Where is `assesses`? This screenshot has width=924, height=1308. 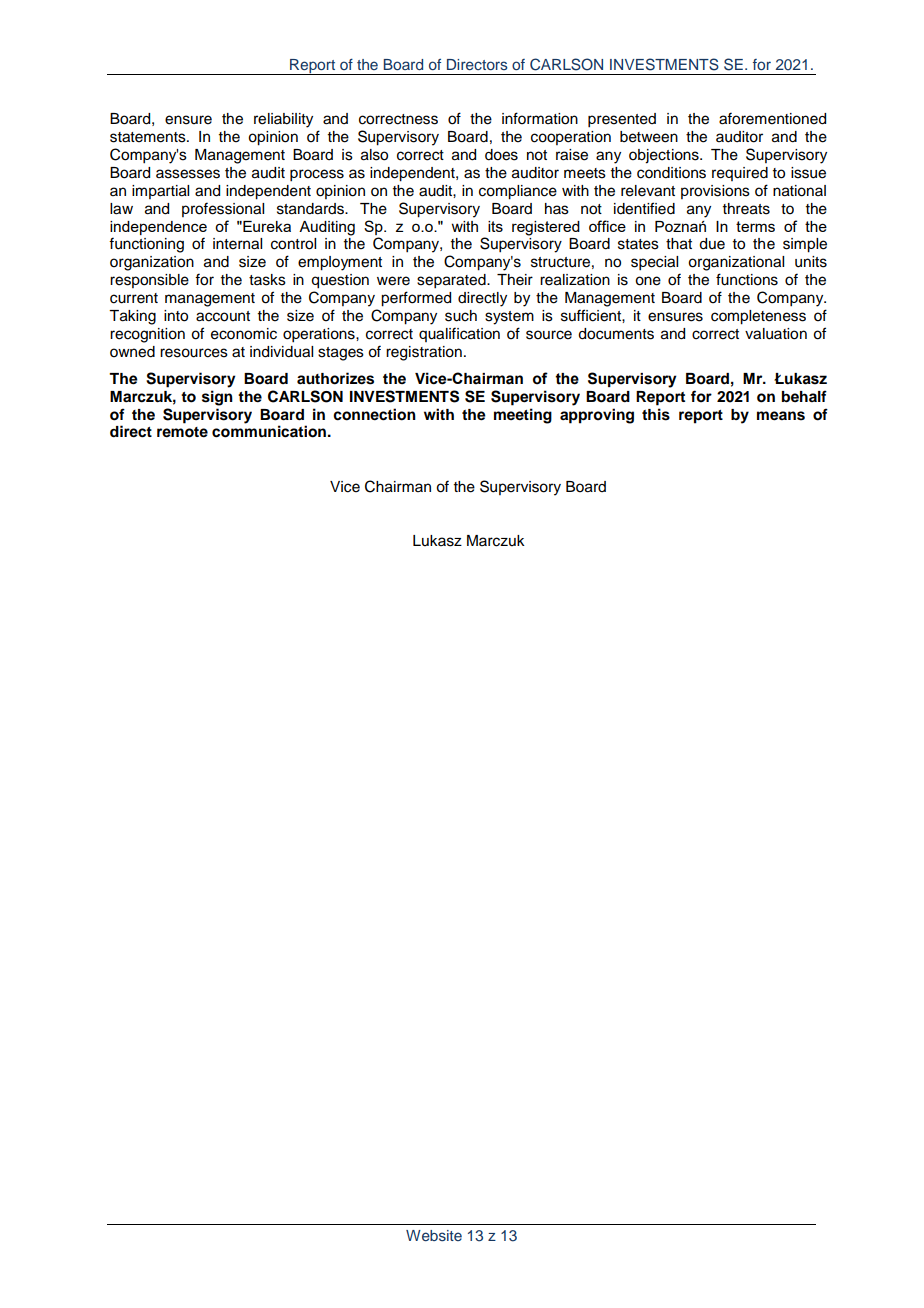 assesses is located at coordinates (188, 174).
